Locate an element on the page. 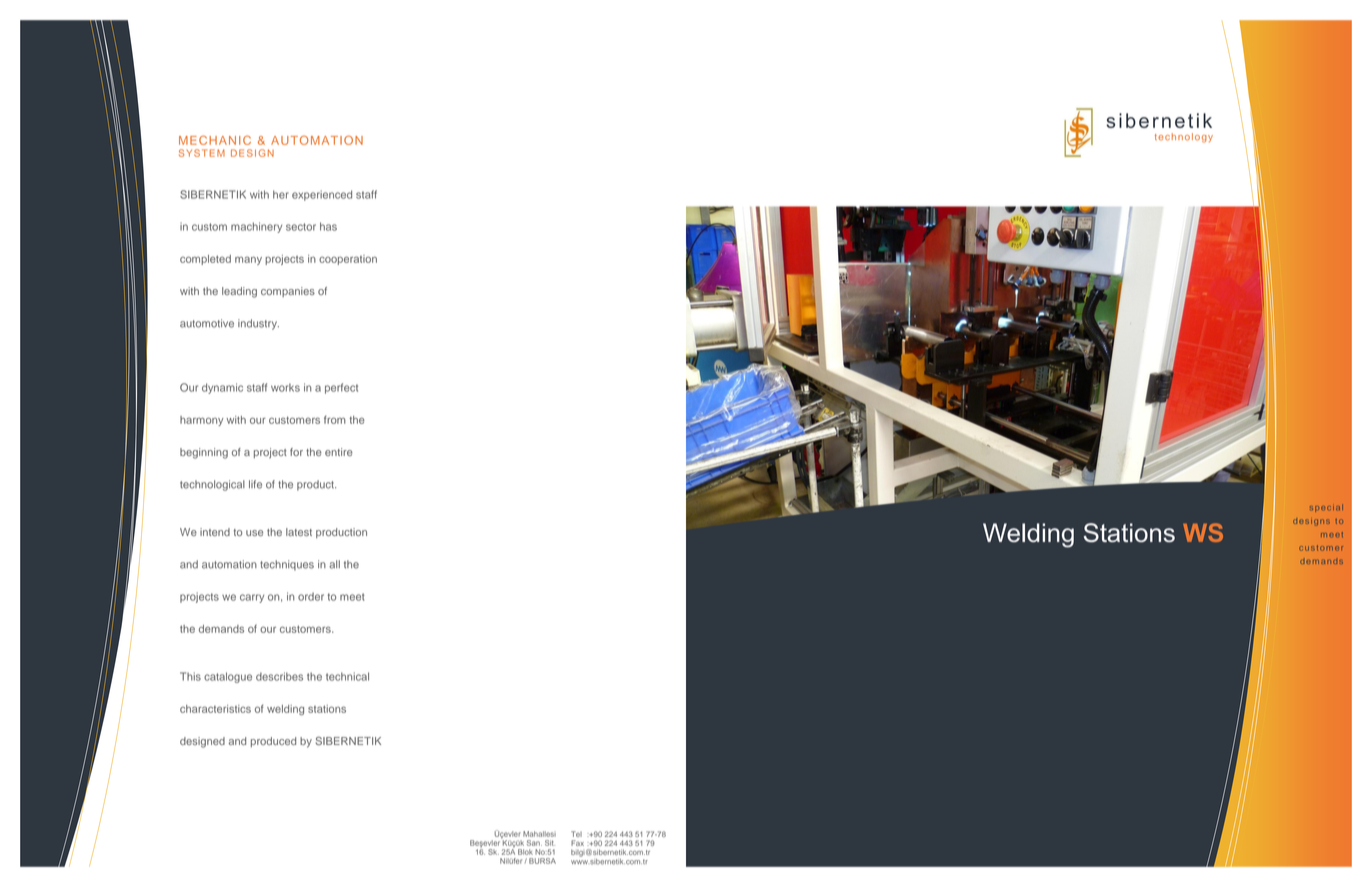 The width and height of the document is (1372, 887). special is located at coordinates (1326, 508).
